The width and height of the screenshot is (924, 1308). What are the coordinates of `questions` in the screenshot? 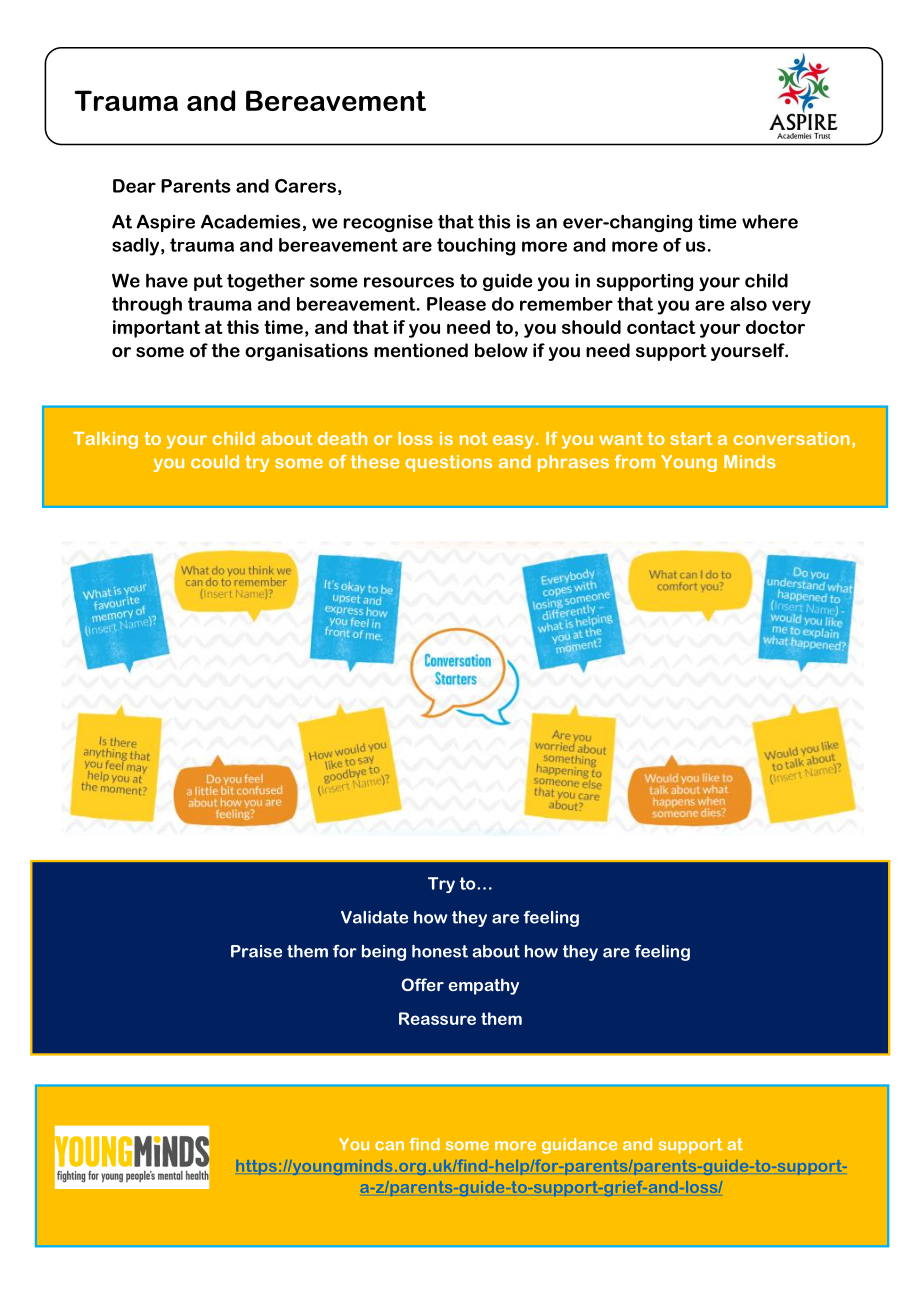 It's located at (448, 463).
